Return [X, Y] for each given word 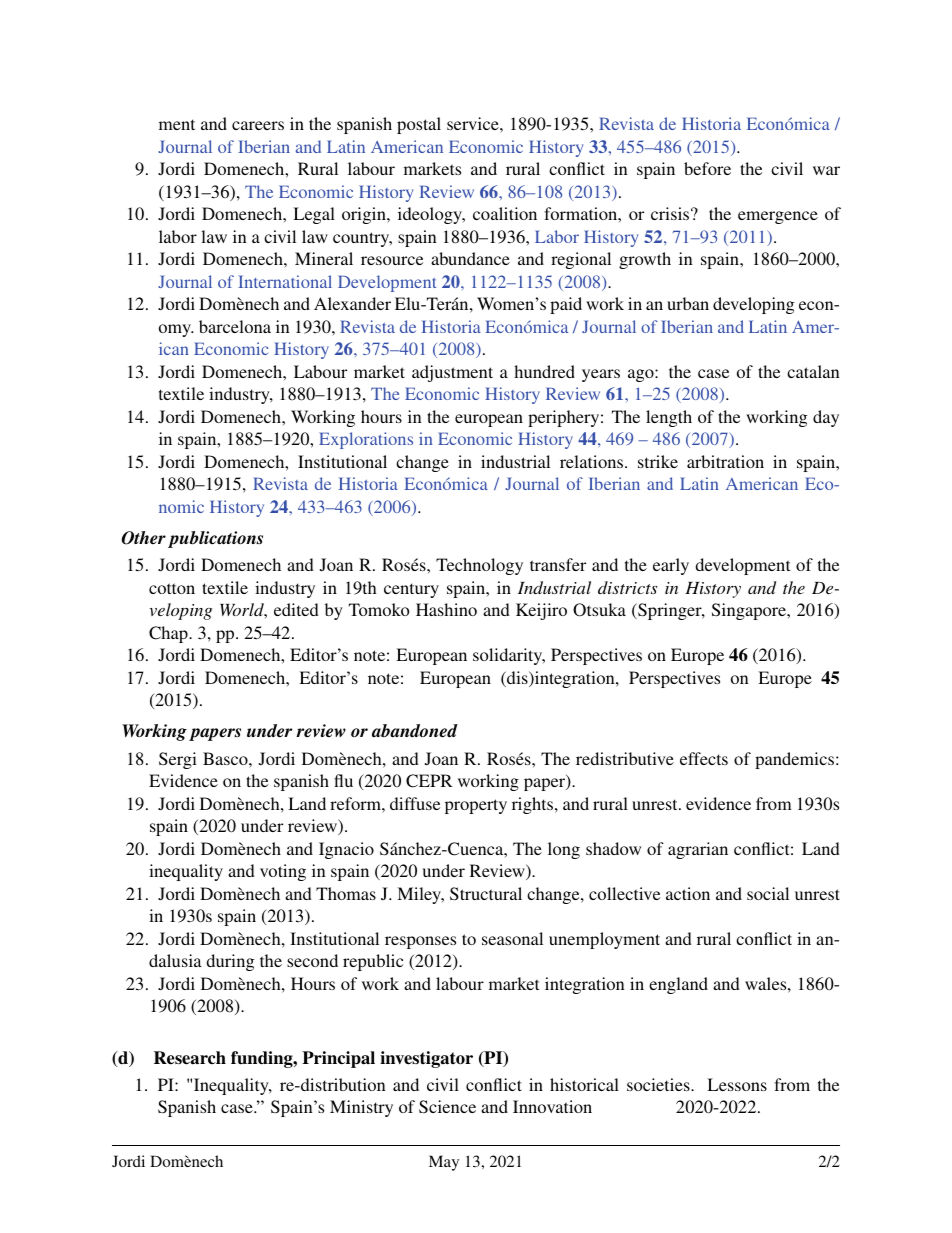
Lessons [737, 1084]
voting [283, 872]
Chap [169, 634]
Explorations [366, 440]
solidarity [509, 656]
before [707, 168]
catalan [813, 371]
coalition [505, 213]
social [768, 893]
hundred [544, 371]
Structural [486, 894]
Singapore [750, 611]
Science [447, 1107]
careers [258, 125]
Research [190, 1058]
